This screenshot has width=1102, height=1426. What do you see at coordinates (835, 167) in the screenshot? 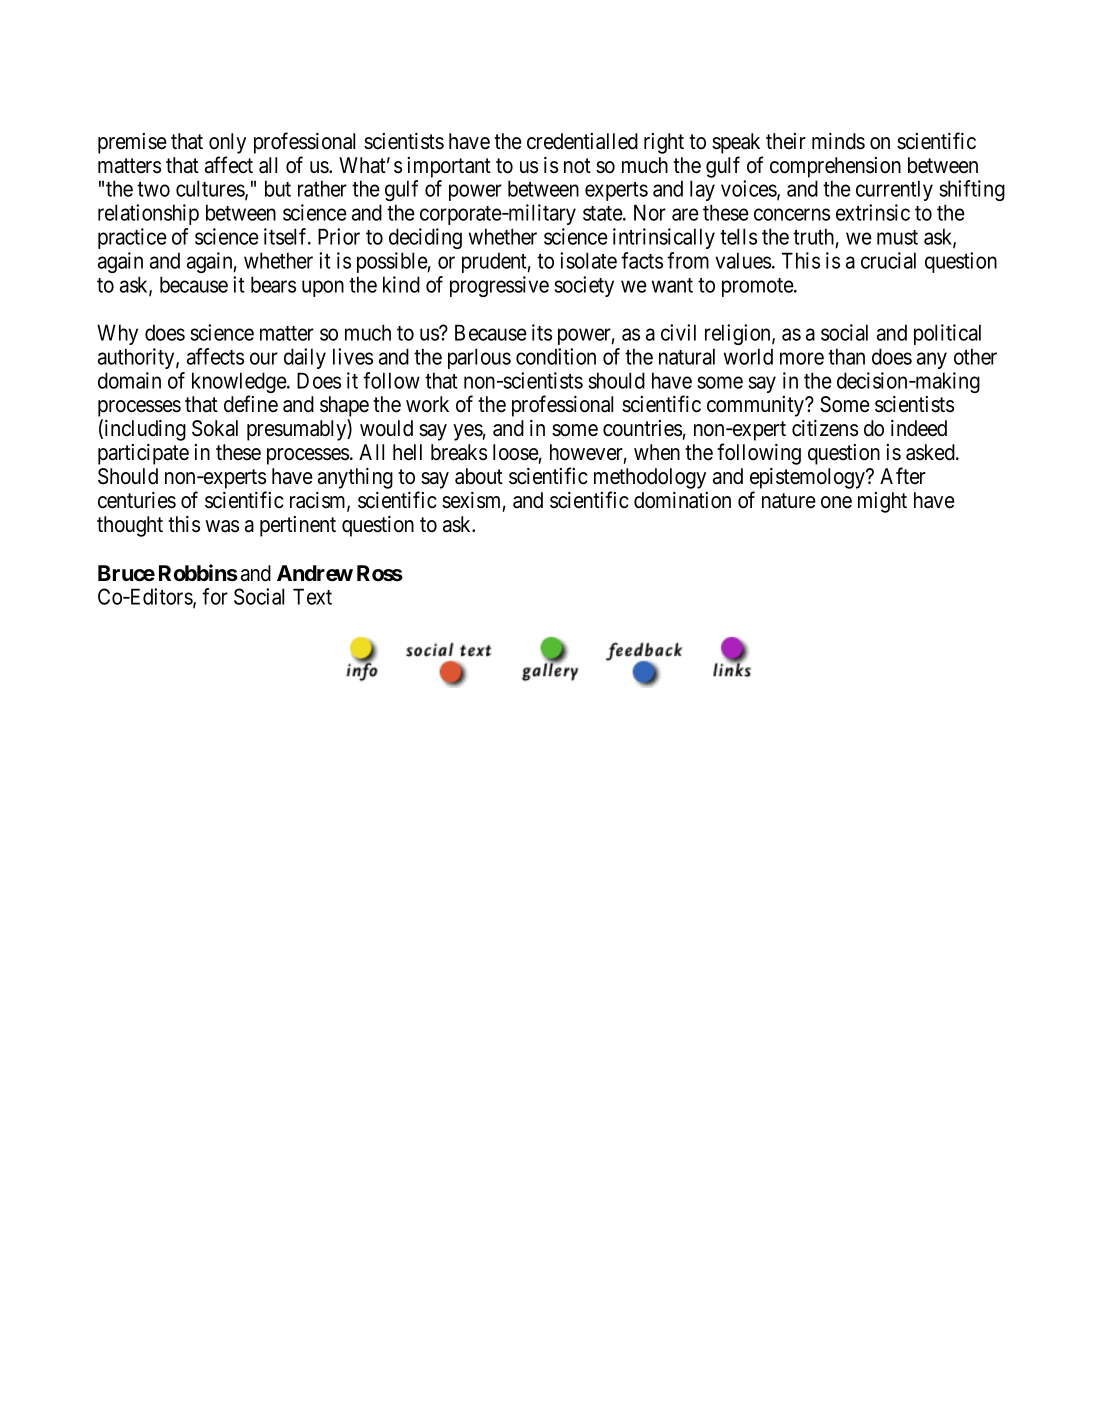
I see `comprehension` at bounding box center [835, 167].
